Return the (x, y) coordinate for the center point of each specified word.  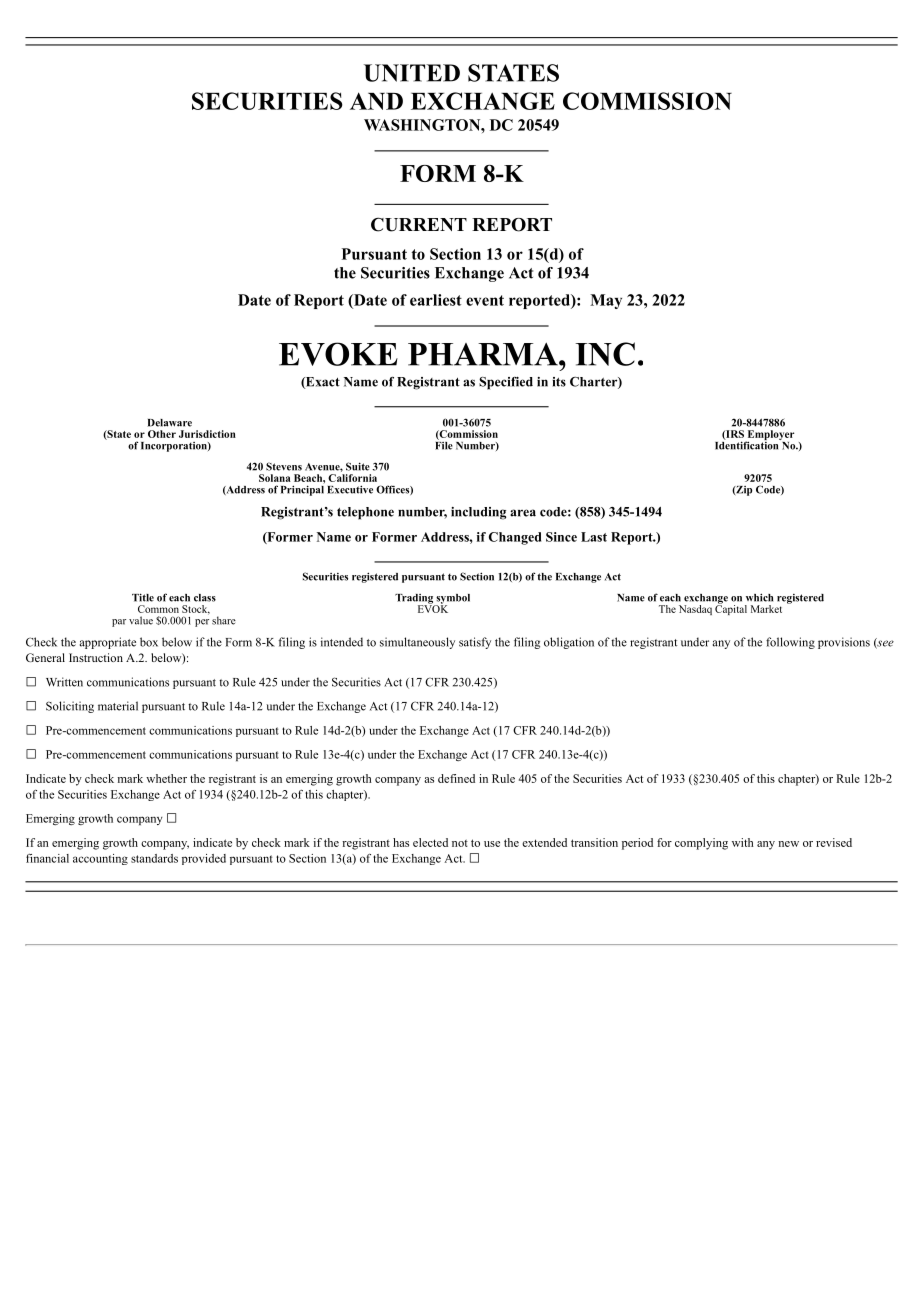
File (444, 444)
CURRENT (419, 224)
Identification (748, 444)
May (606, 301)
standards (154, 858)
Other (162, 434)
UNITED (412, 73)
